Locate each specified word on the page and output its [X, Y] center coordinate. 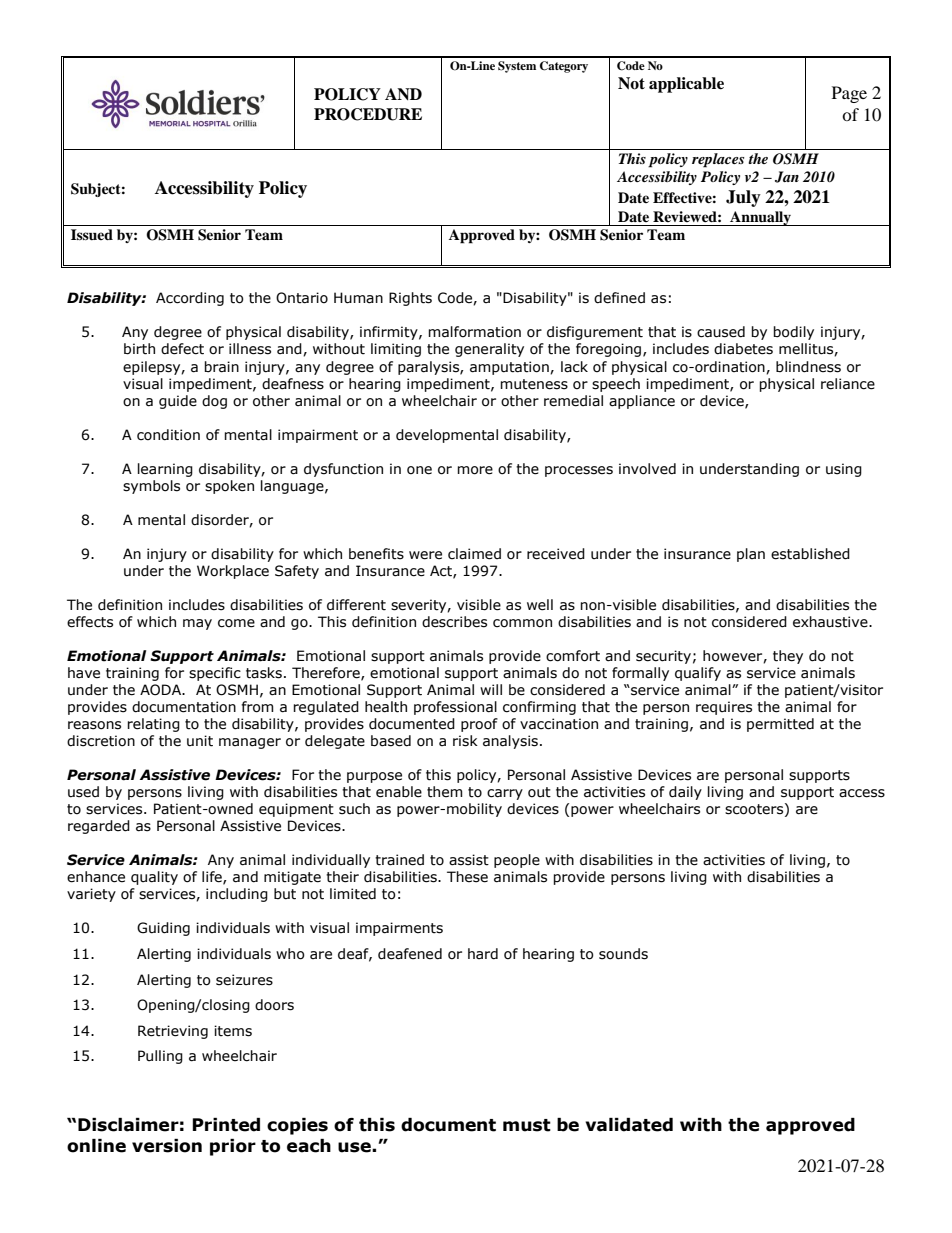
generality [489, 350]
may [197, 624]
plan [751, 555]
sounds [623, 954]
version [167, 1146]
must [527, 1125]
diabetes [743, 349]
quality [154, 878]
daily [685, 793]
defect [182, 349]
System [517, 67]
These [467, 877]
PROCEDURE [368, 114]
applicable [686, 85]
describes [454, 622]
